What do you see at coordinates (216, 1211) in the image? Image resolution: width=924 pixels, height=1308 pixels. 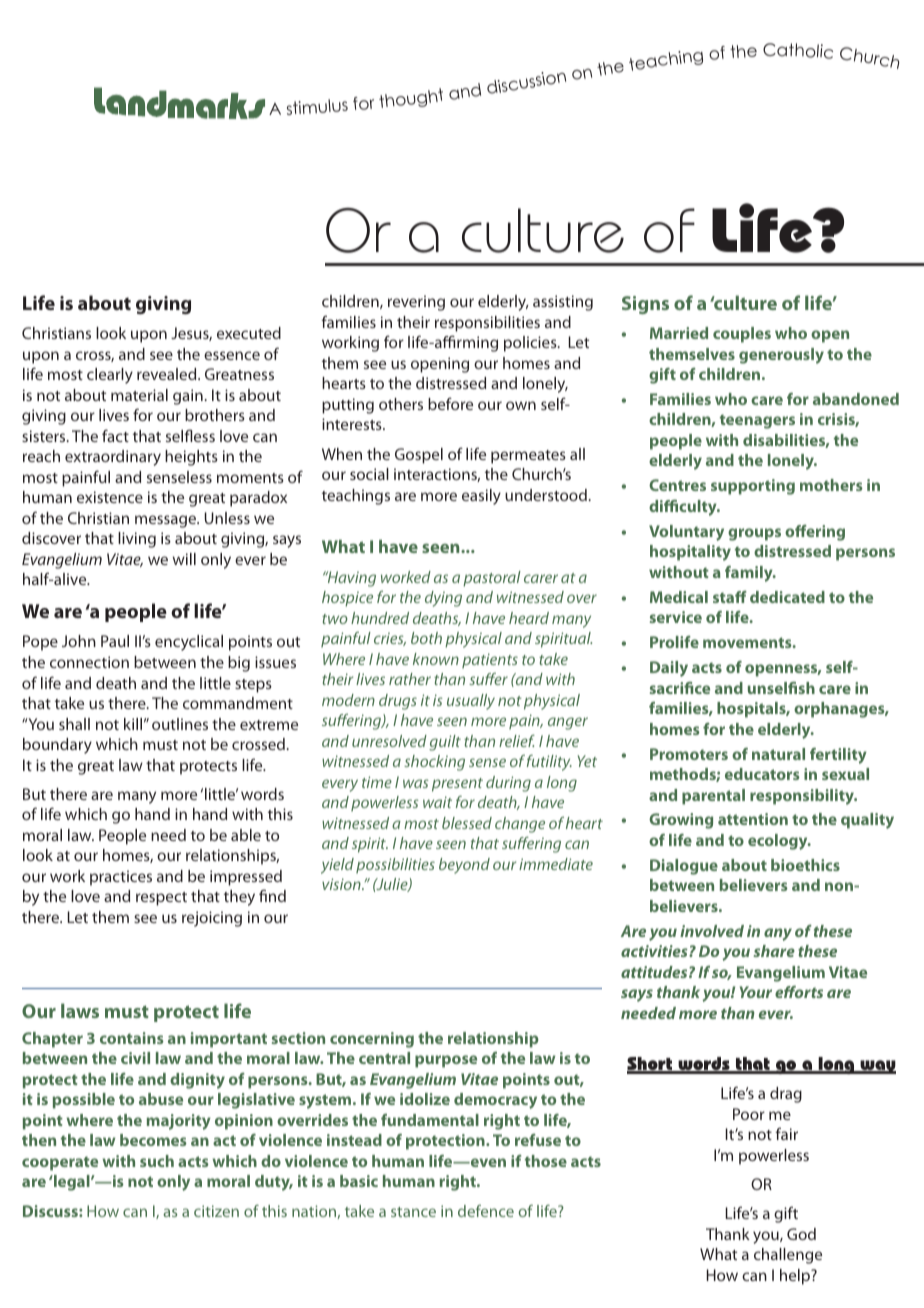 I see `citizen` at bounding box center [216, 1211].
